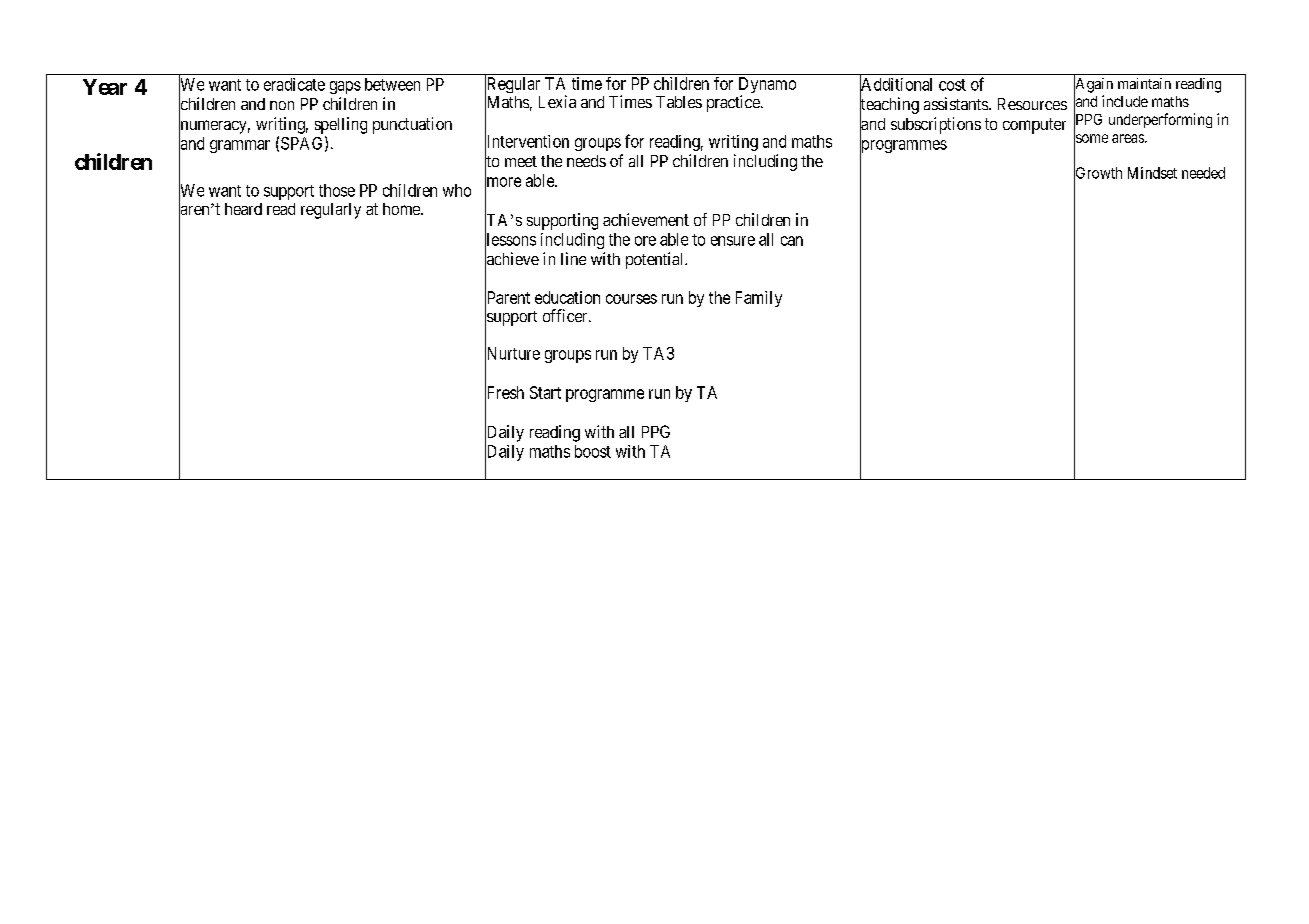 Image resolution: width=1309 pixels, height=924 pixels. I want to click on Start, so click(545, 392).
